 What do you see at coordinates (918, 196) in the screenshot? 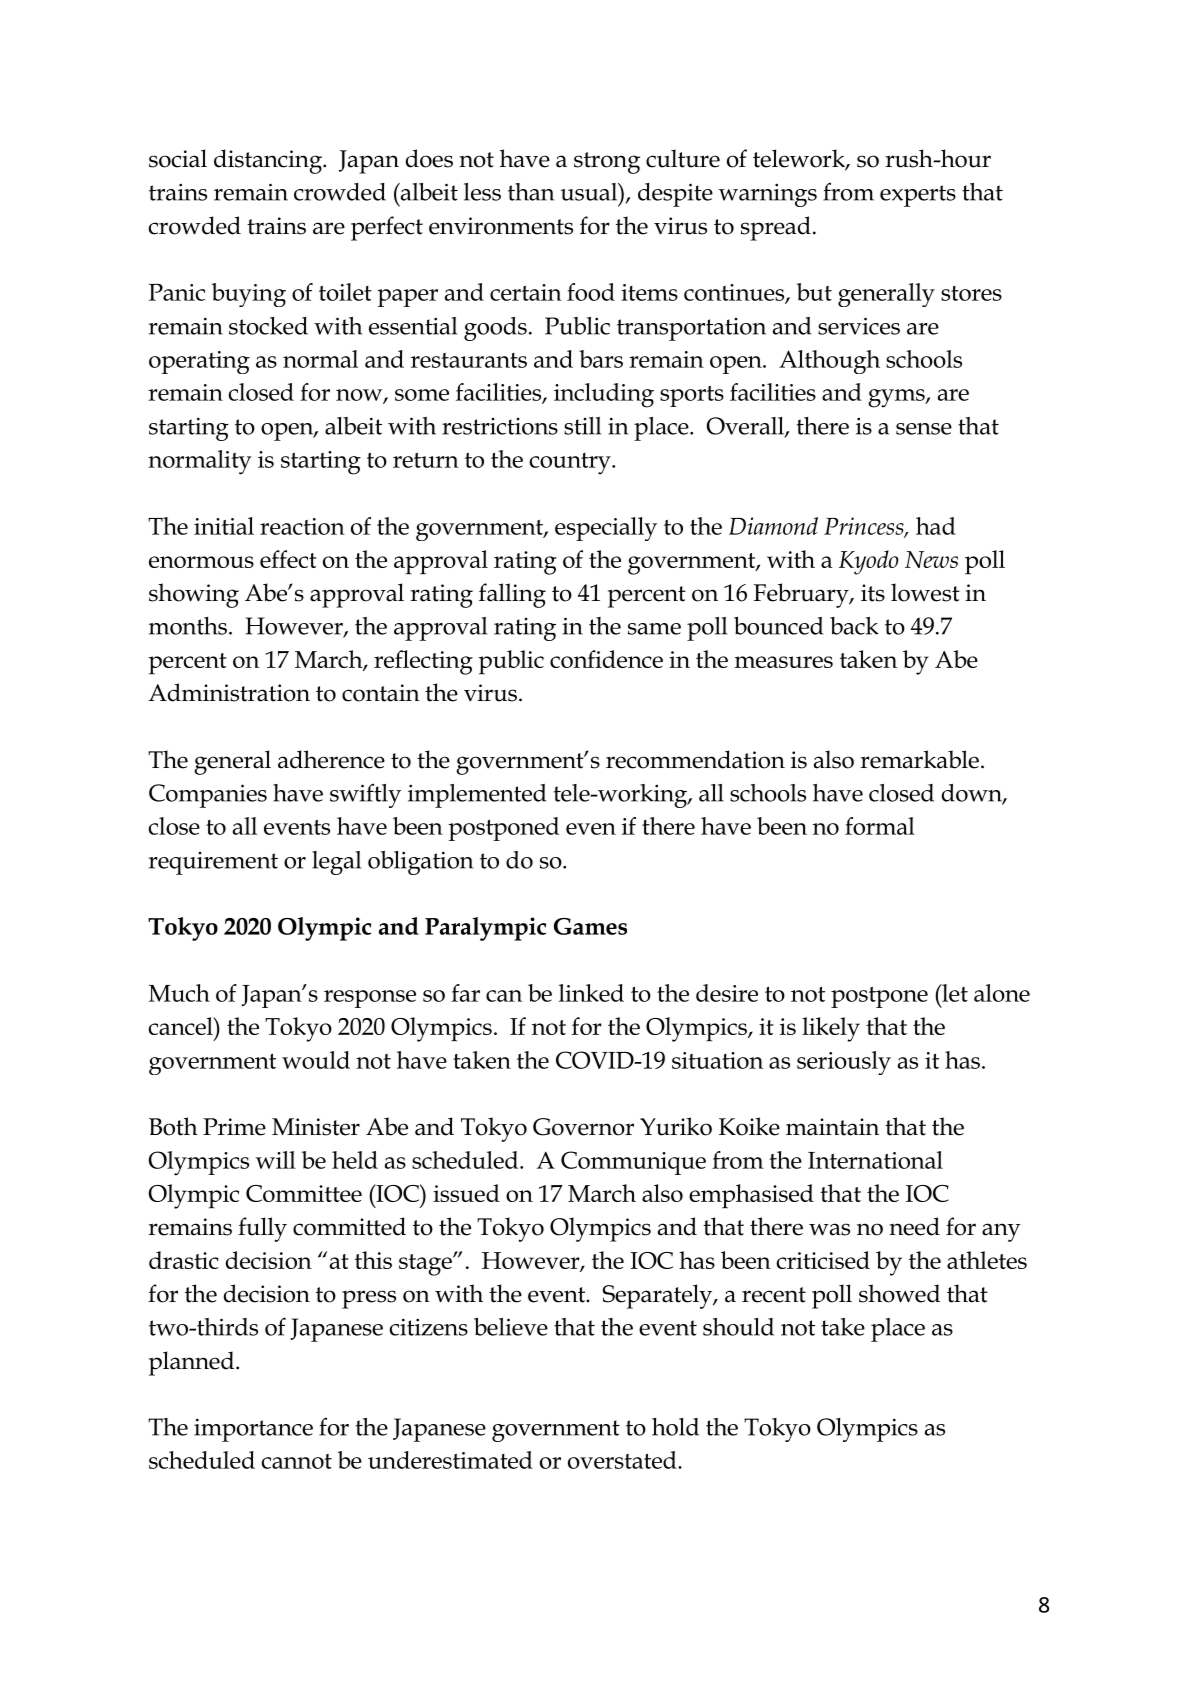
I see `experts` at bounding box center [918, 196].
